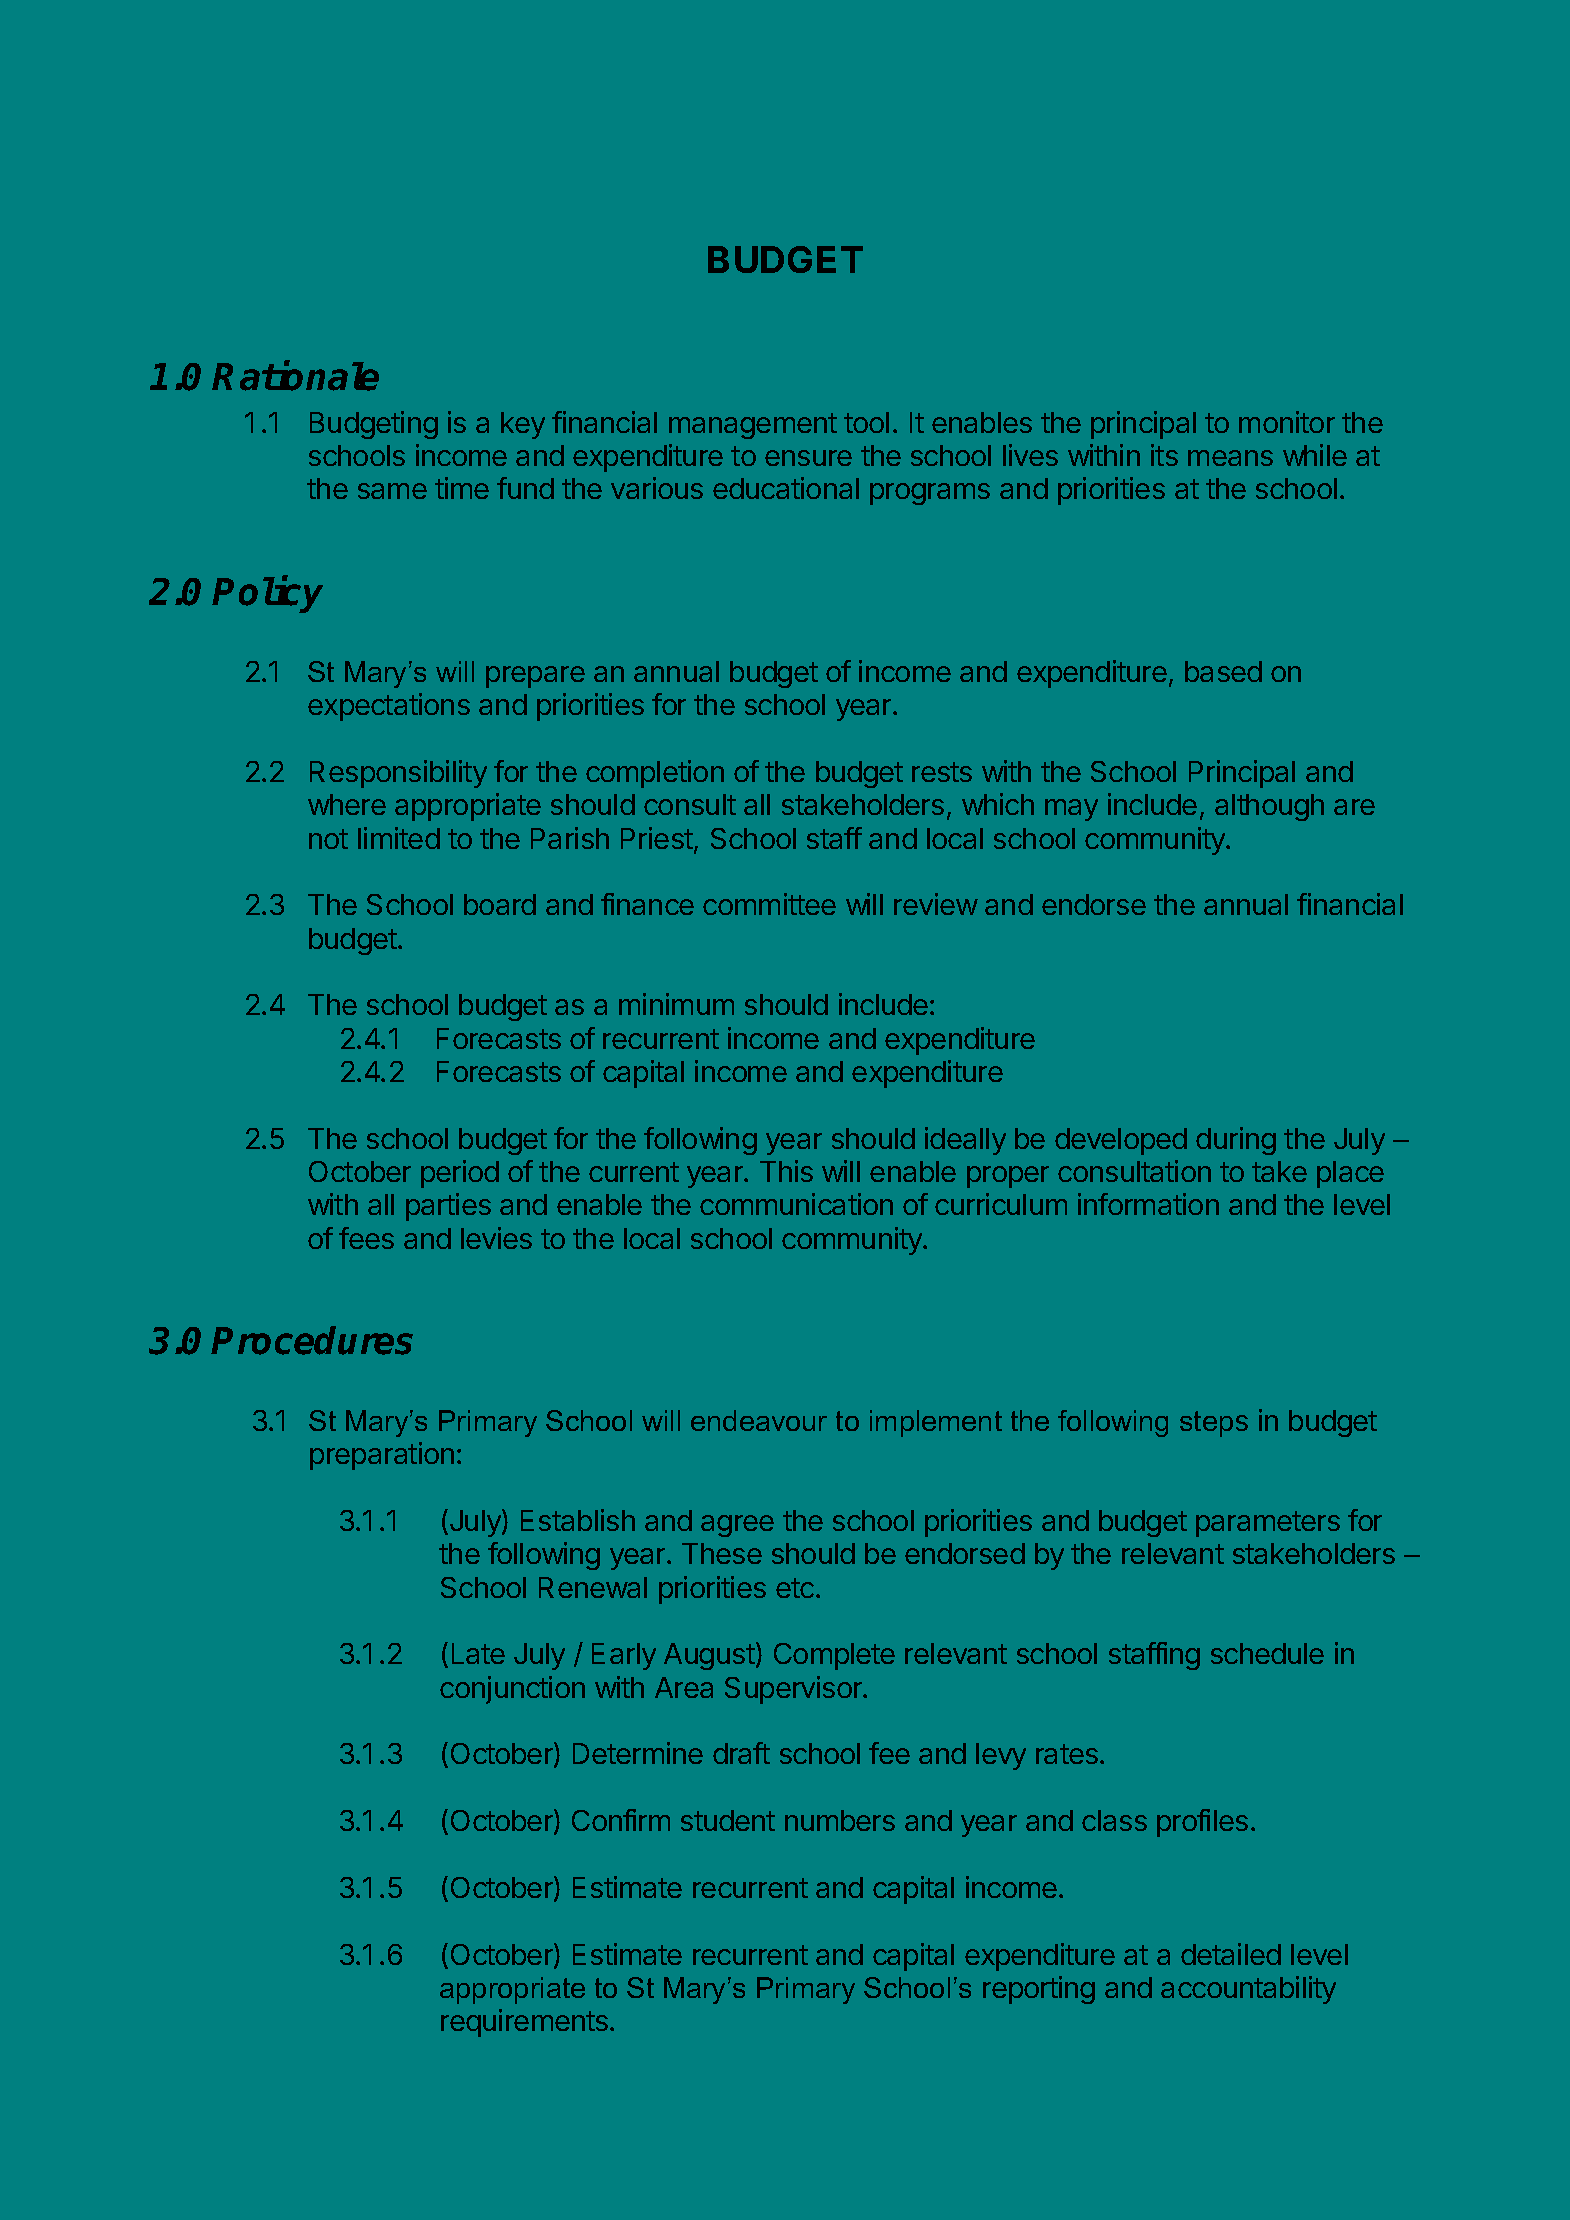  I want to click on preparation, so click(382, 1456).
